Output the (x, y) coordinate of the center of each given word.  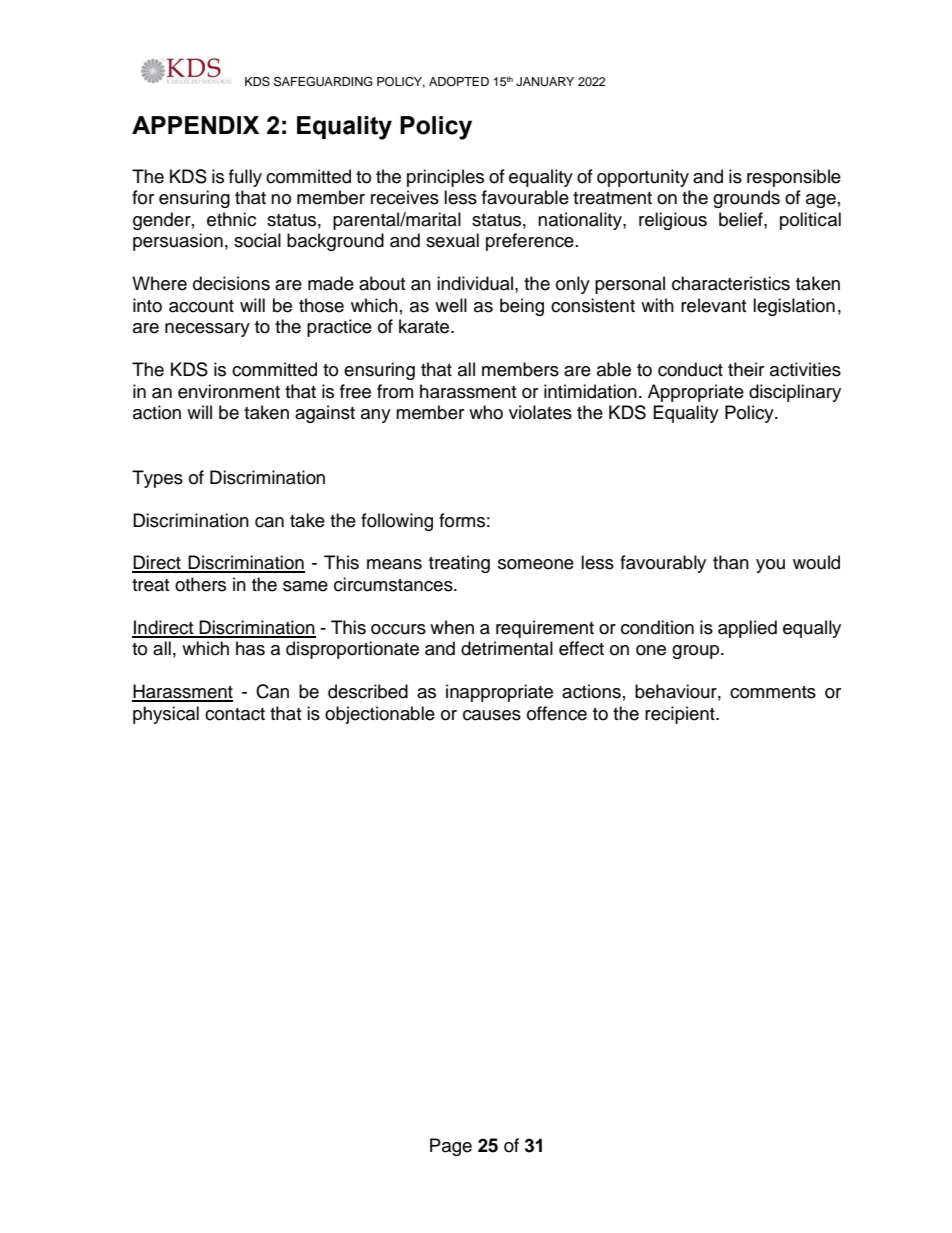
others (200, 584)
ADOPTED (459, 81)
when (452, 627)
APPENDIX (195, 125)
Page (451, 1147)
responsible (794, 178)
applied (747, 629)
